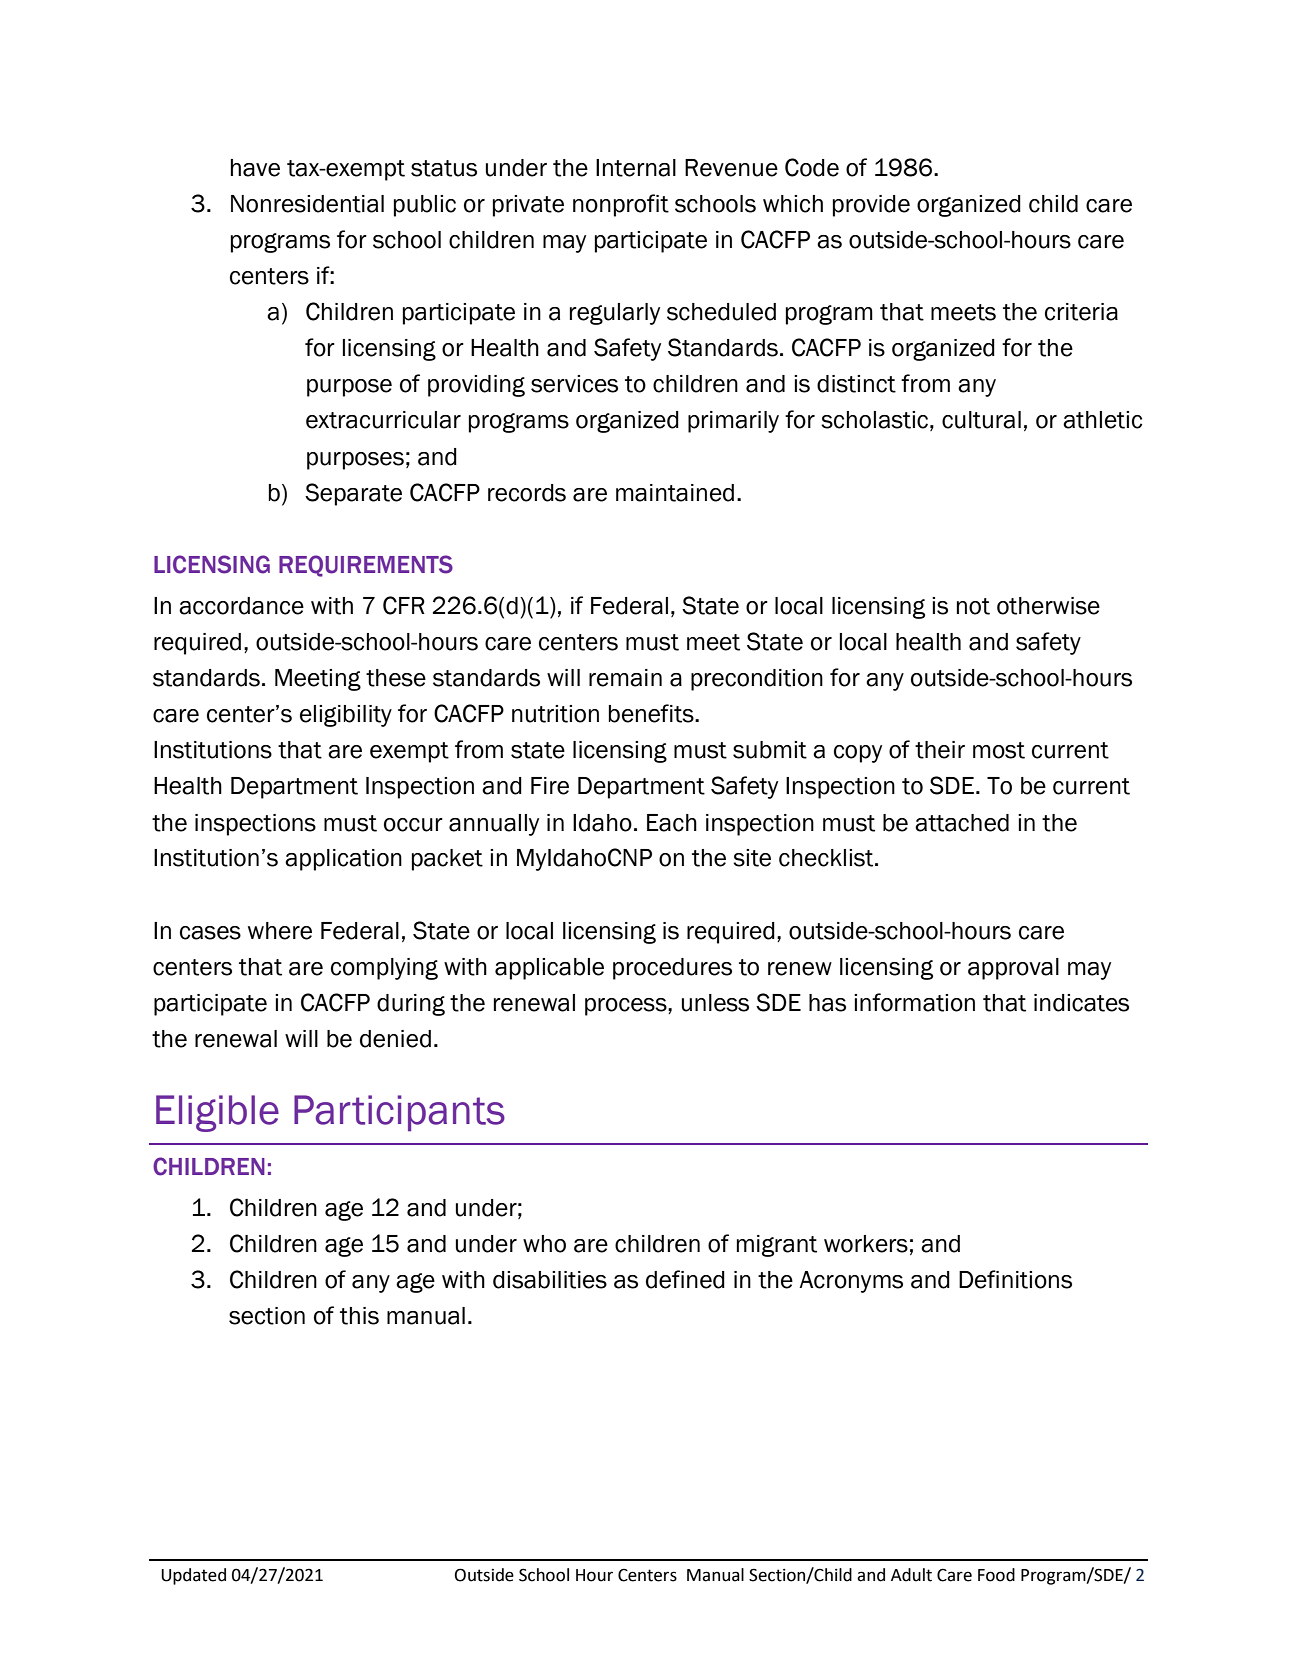 The width and height of the image is (1298, 1679). What do you see at coordinates (343, 860) in the image?
I see `application` at bounding box center [343, 860].
